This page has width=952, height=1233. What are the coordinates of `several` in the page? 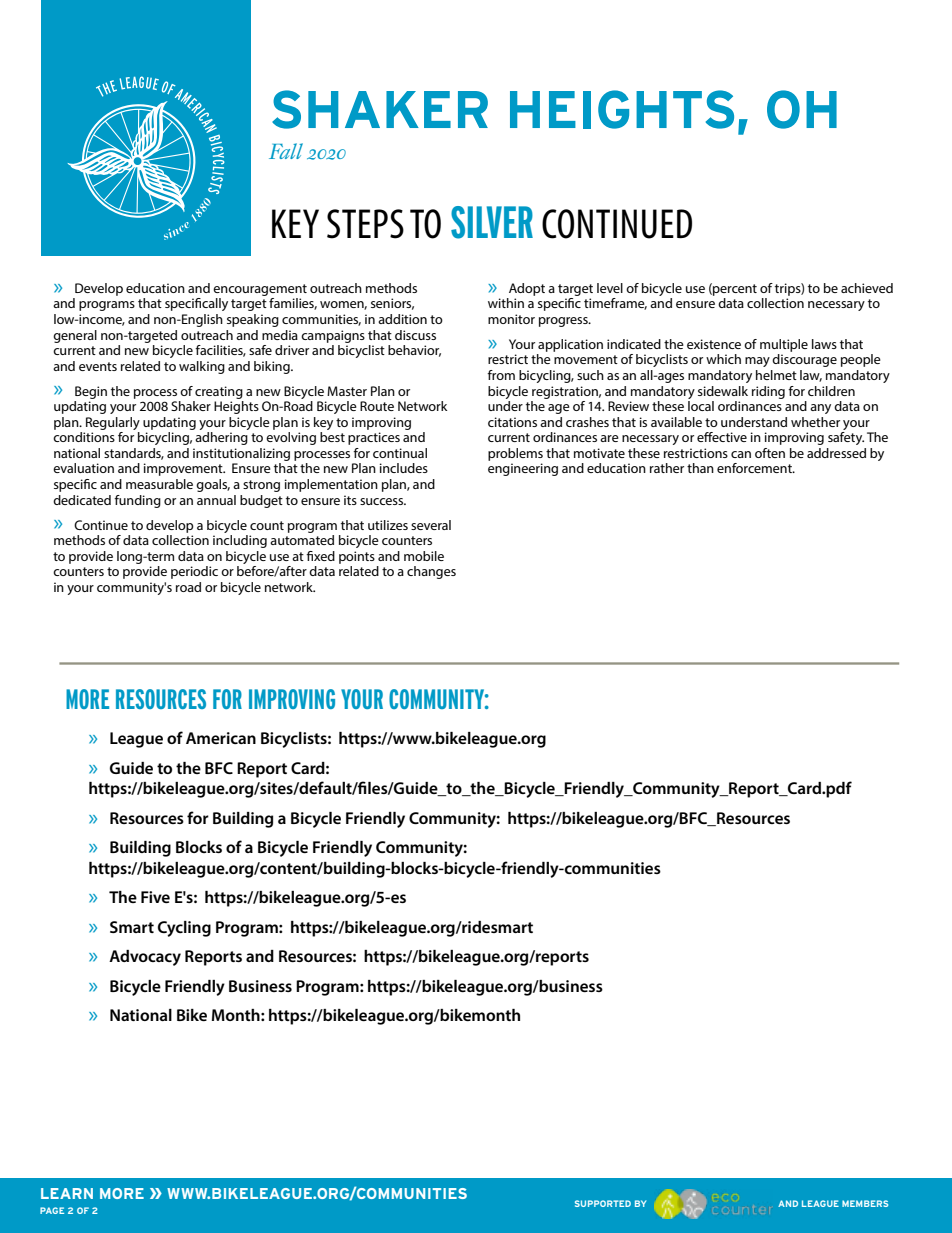 It's located at (431, 525).
